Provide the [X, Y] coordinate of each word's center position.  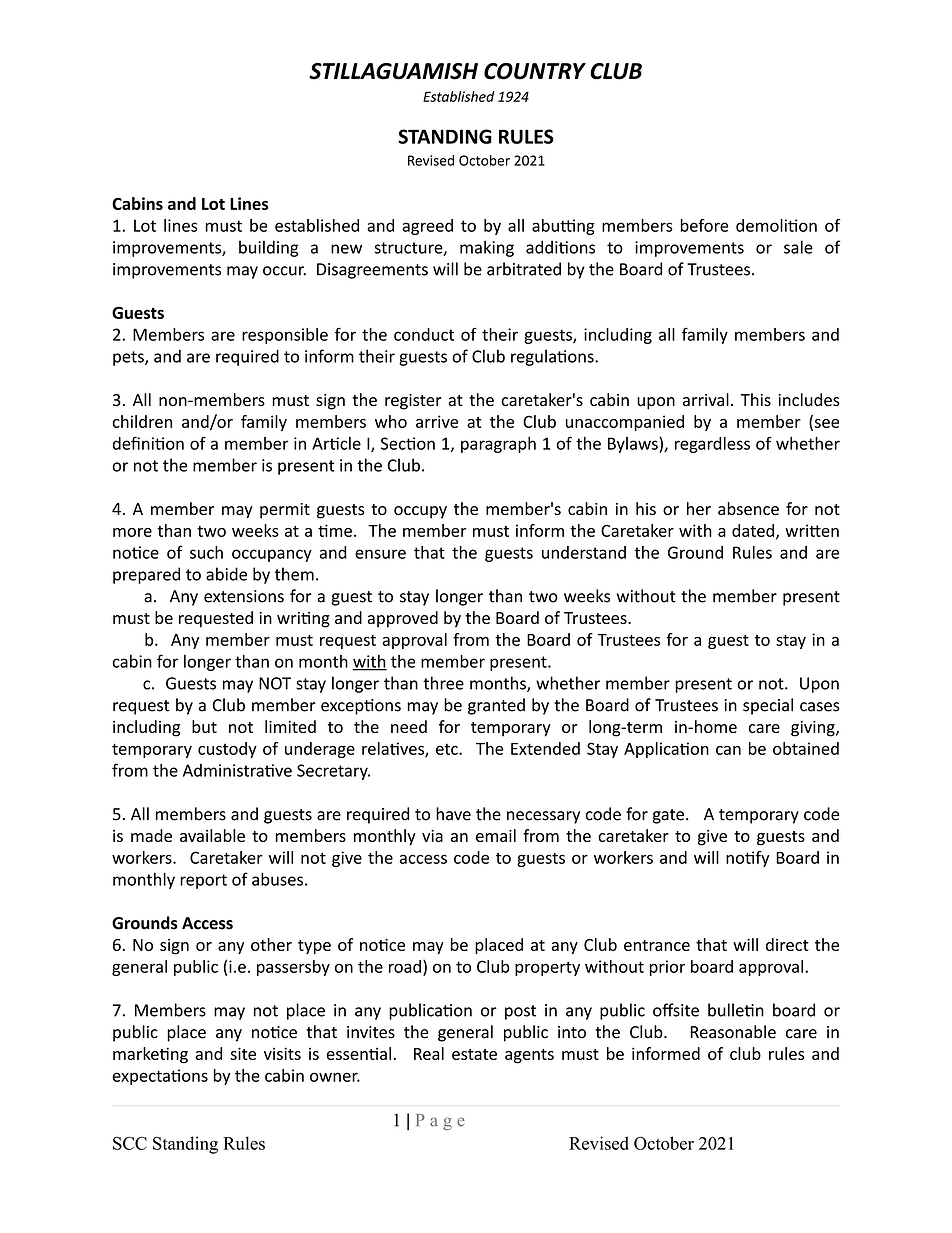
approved [402, 619]
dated [753, 530]
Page [440, 1122]
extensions [244, 596]
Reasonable [733, 1032]
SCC [130, 1143]
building [268, 248]
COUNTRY [535, 71]
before [704, 225]
